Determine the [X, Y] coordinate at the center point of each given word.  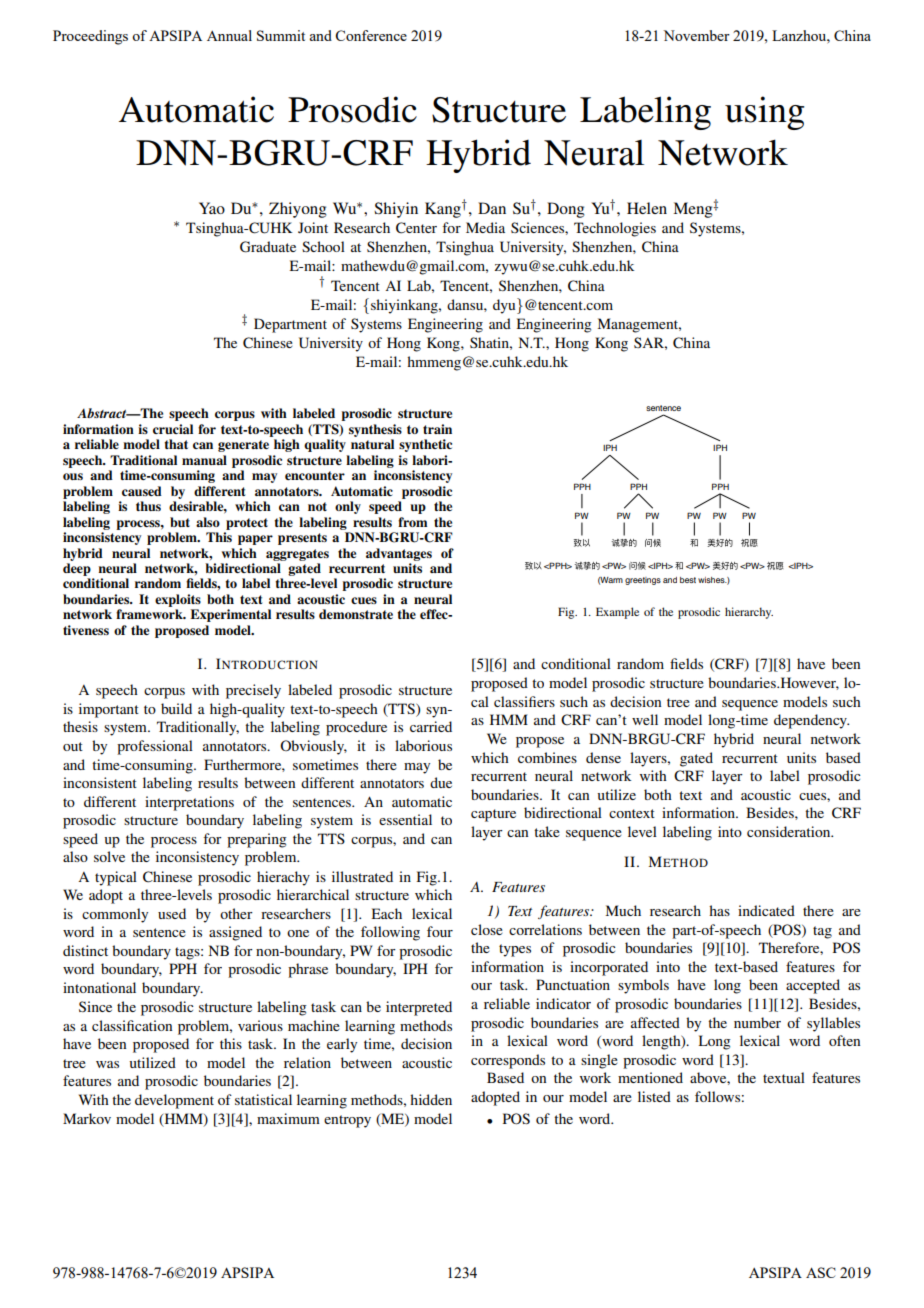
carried [431, 726]
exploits [178, 600]
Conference [371, 35]
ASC [821, 1272]
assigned [235, 933]
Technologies [615, 229]
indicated [766, 910]
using [764, 113]
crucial [173, 429]
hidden [431, 1099]
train [437, 429]
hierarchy [749, 613]
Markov [87, 1118]
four [440, 931]
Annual [229, 35]
